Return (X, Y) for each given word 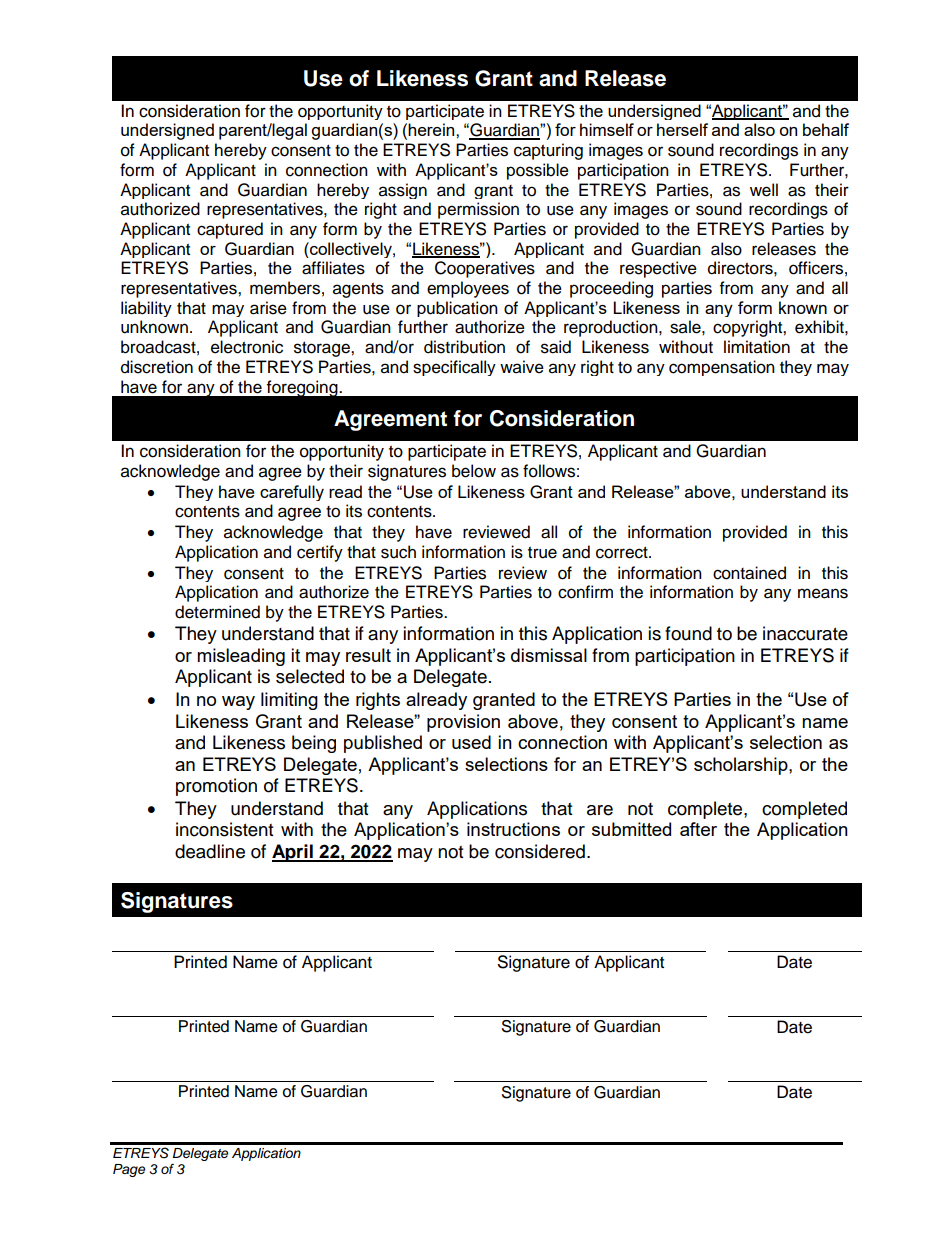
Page (129, 1170)
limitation (757, 347)
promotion (216, 787)
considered (540, 851)
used (471, 742)
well (764, 190)
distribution (464, 347)
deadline (210, 851)
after (698, 829)
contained (749, 573)
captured (230, 230)
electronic (247, 347)
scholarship (742, 766)
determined (217, 612)
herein (432, 129)
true (542, 553)
